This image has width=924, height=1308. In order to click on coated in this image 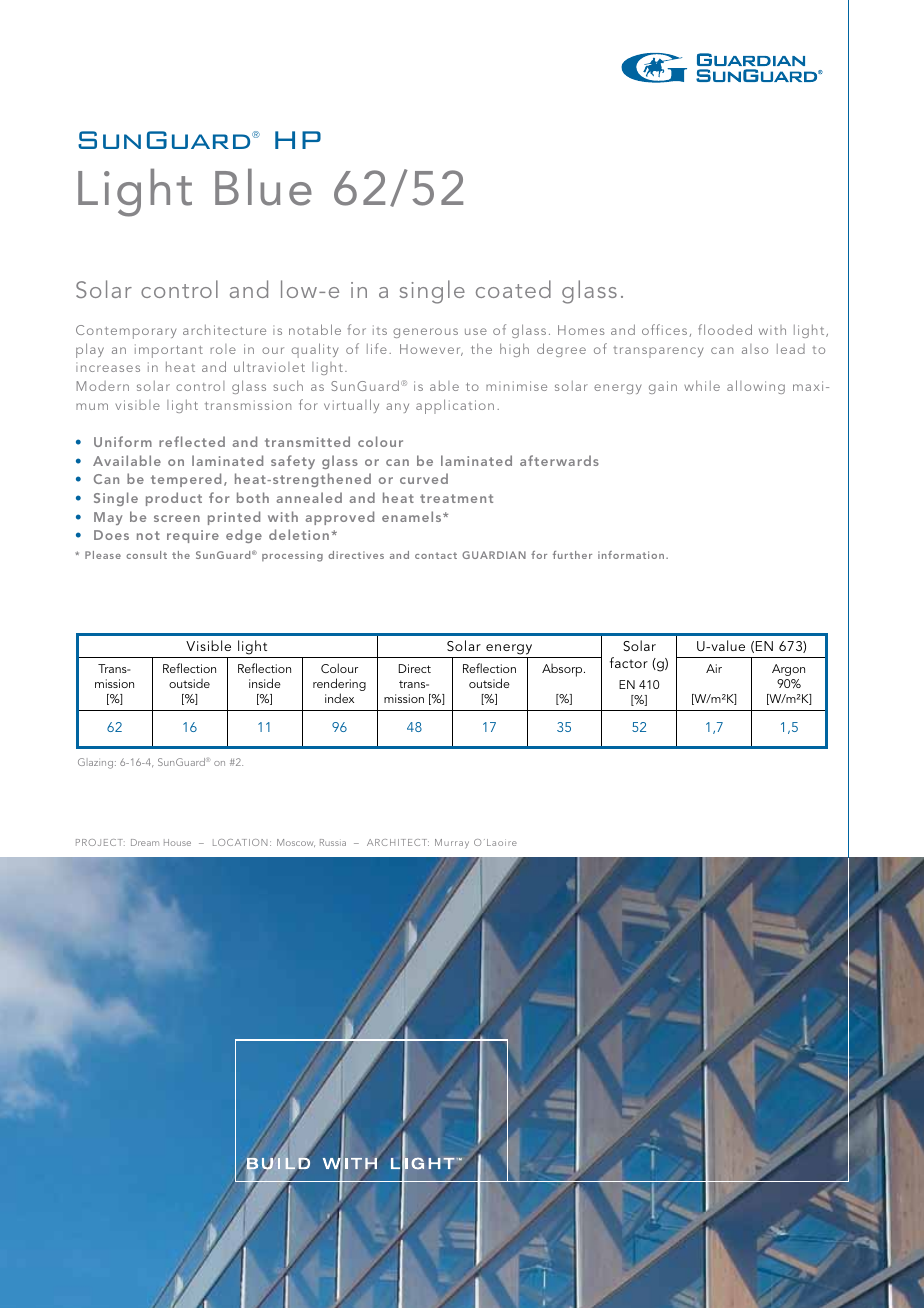, I will do `click(513, 289)`.
